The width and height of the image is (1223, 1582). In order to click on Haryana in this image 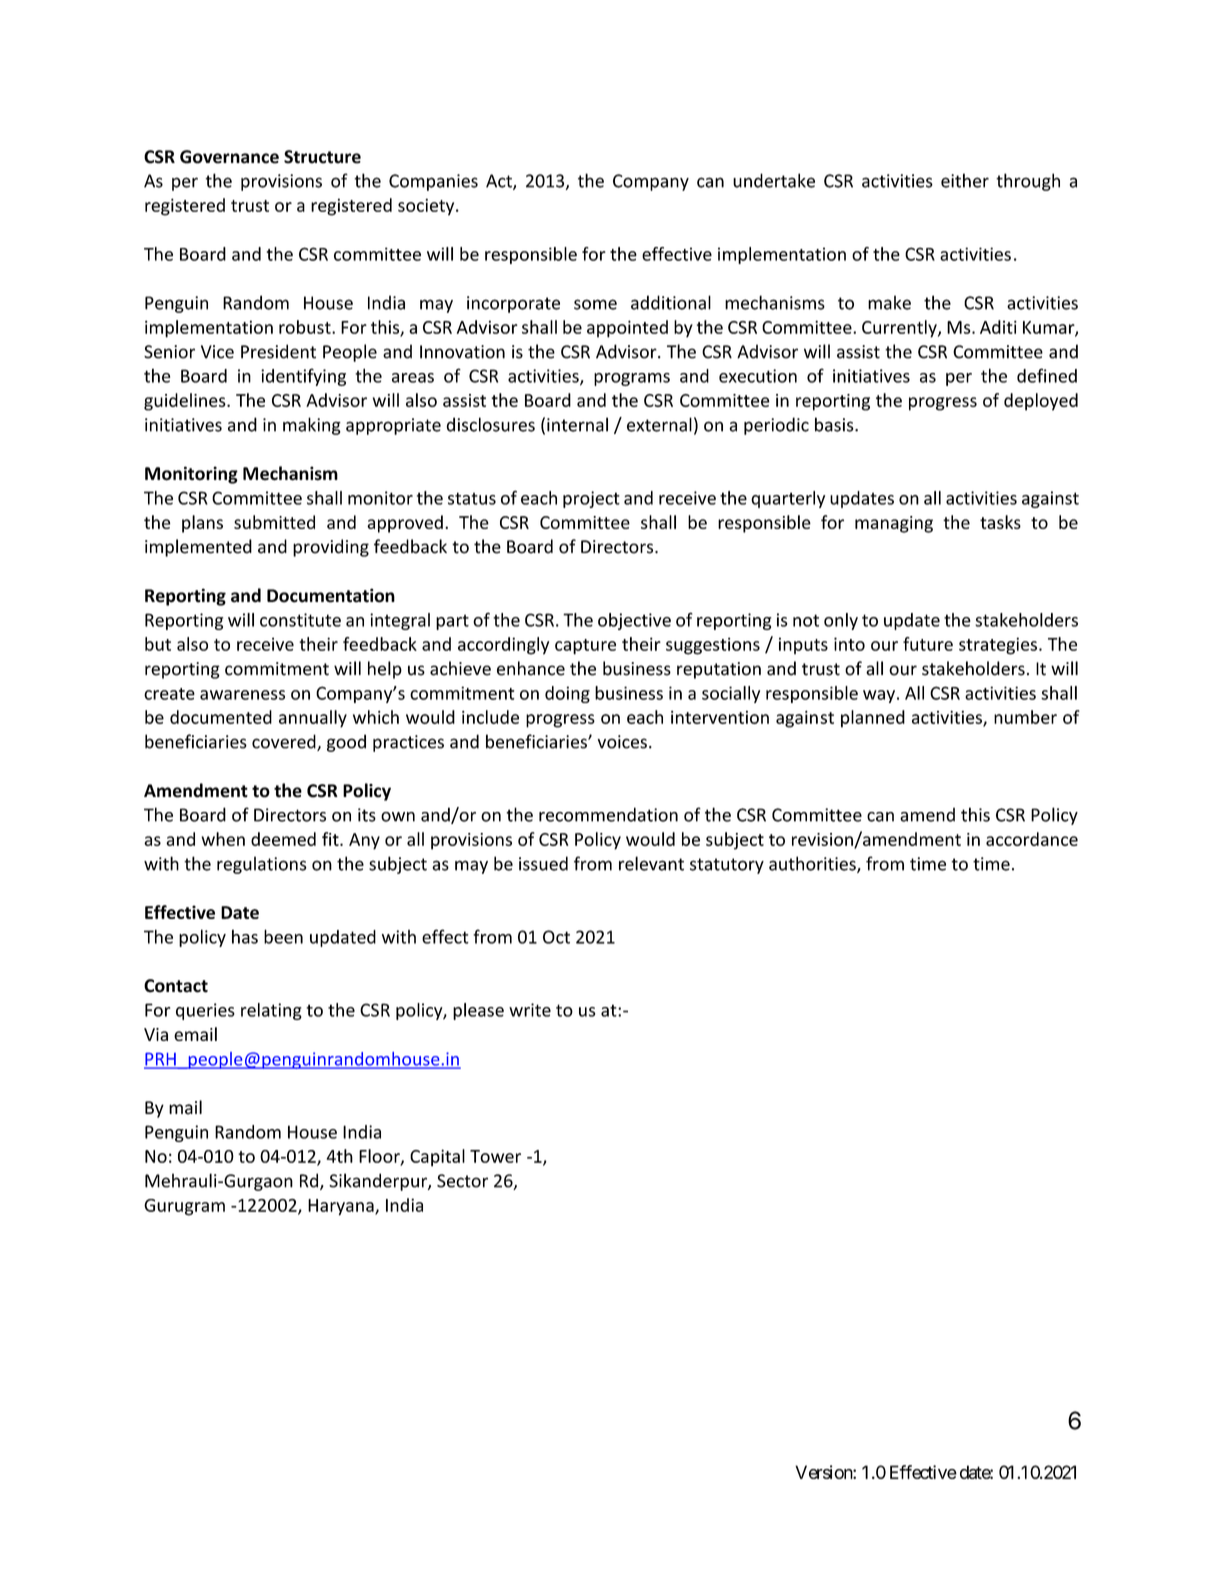, I will do `click(342, 1207)`.
